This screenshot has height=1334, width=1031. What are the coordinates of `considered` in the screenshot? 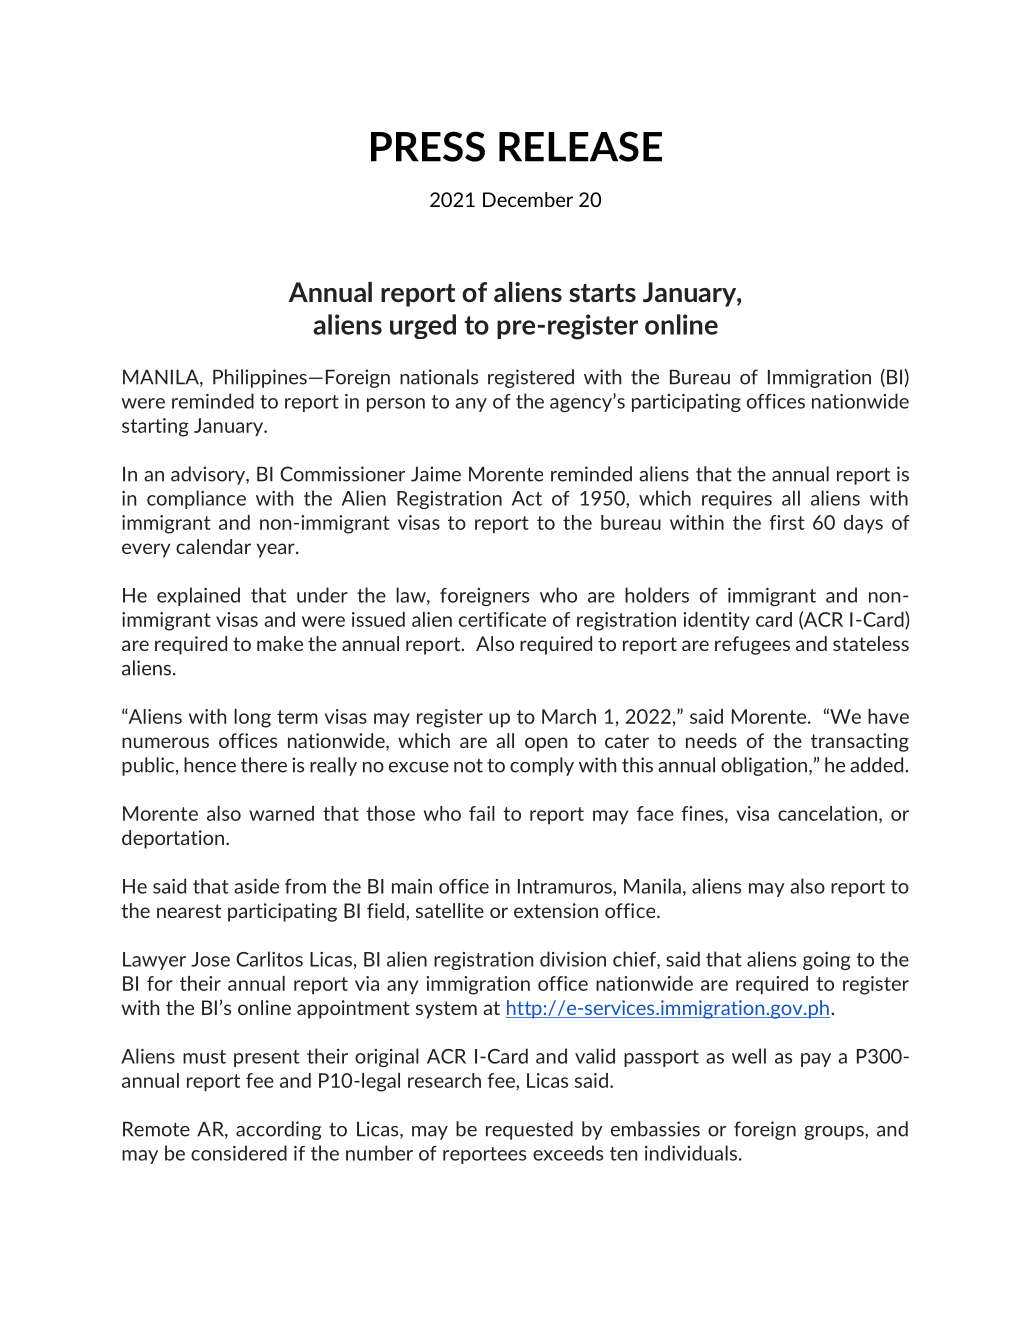 It's located at (239, 1153).
